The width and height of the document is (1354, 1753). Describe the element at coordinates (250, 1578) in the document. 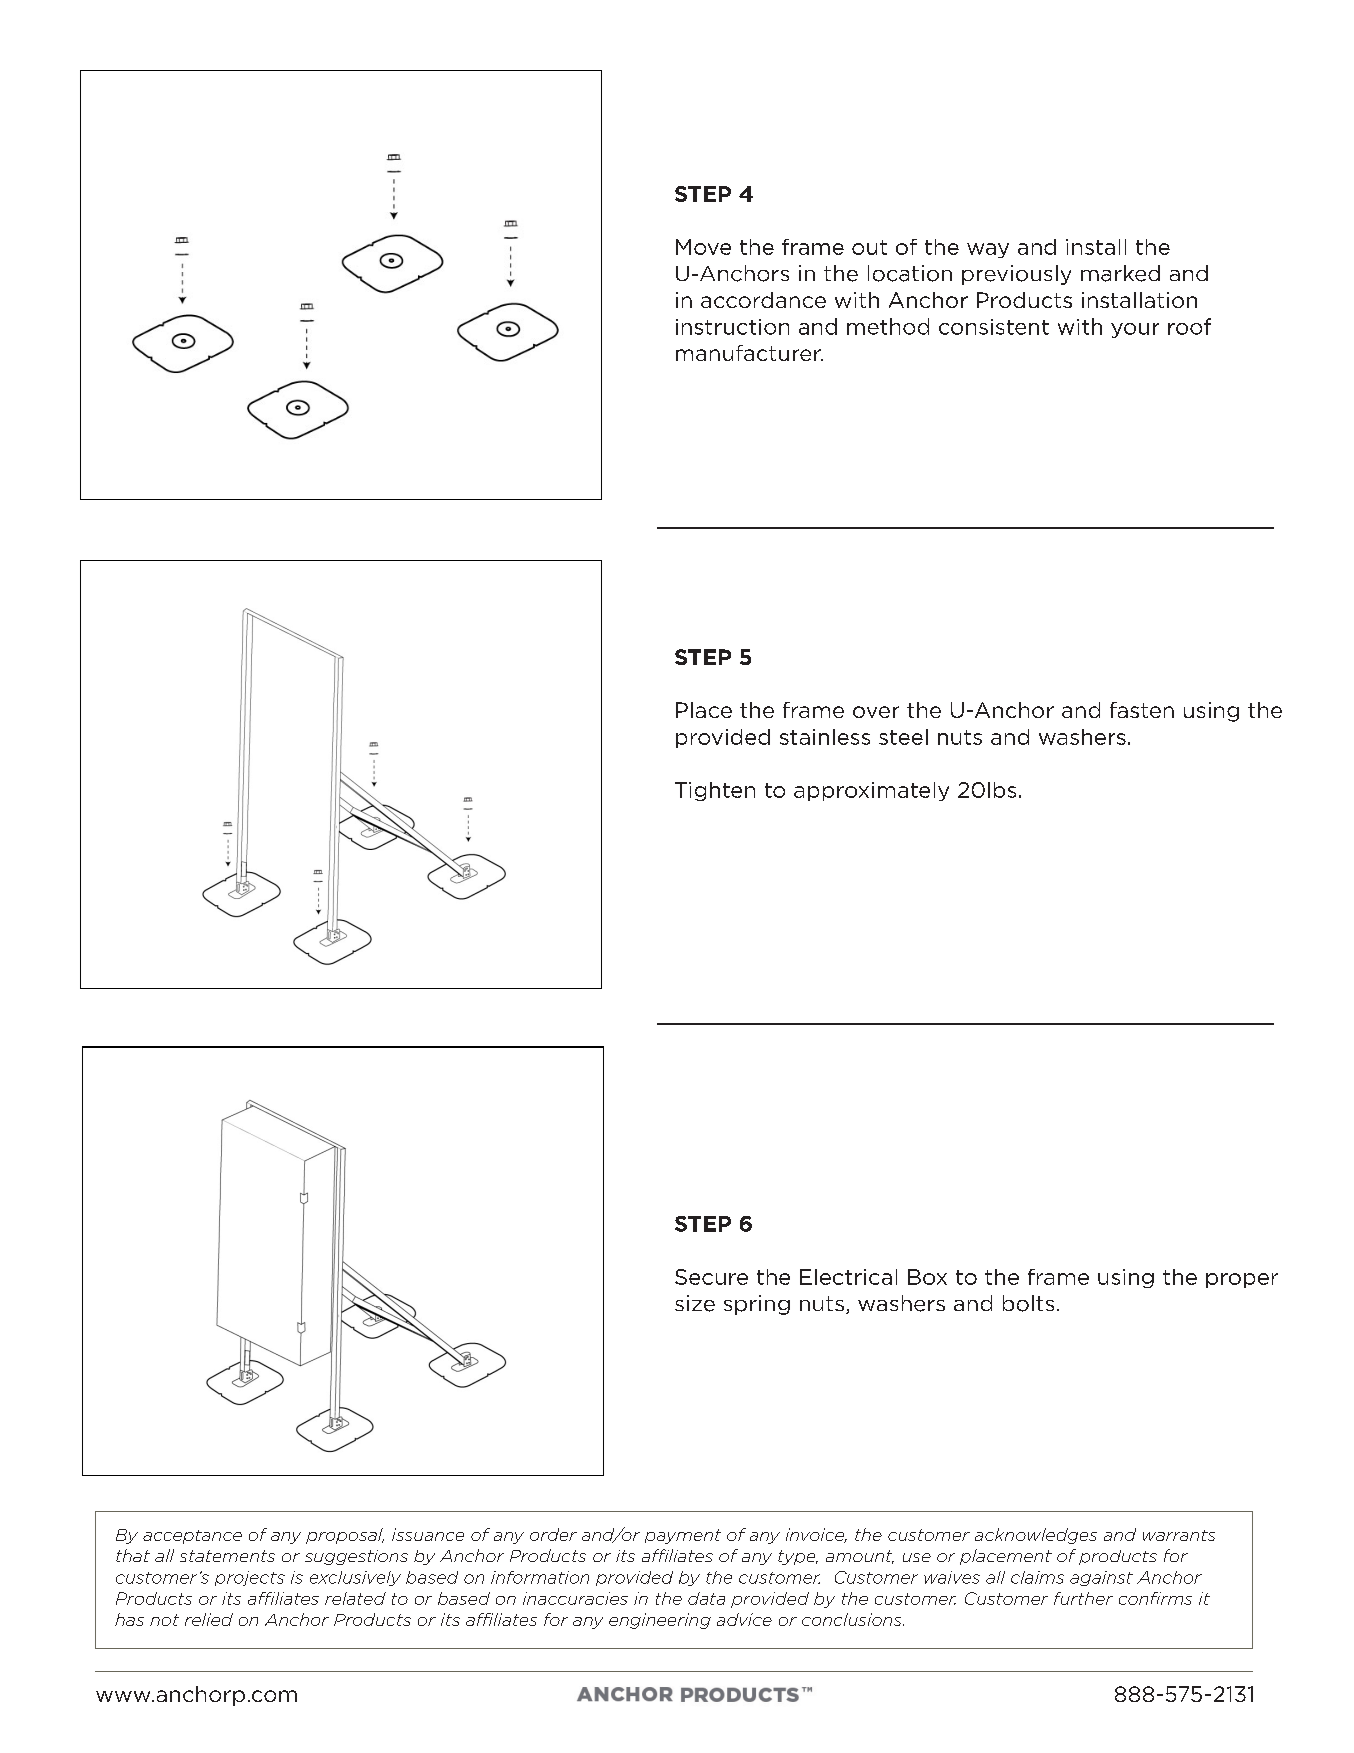

I see `projects` at that location.
